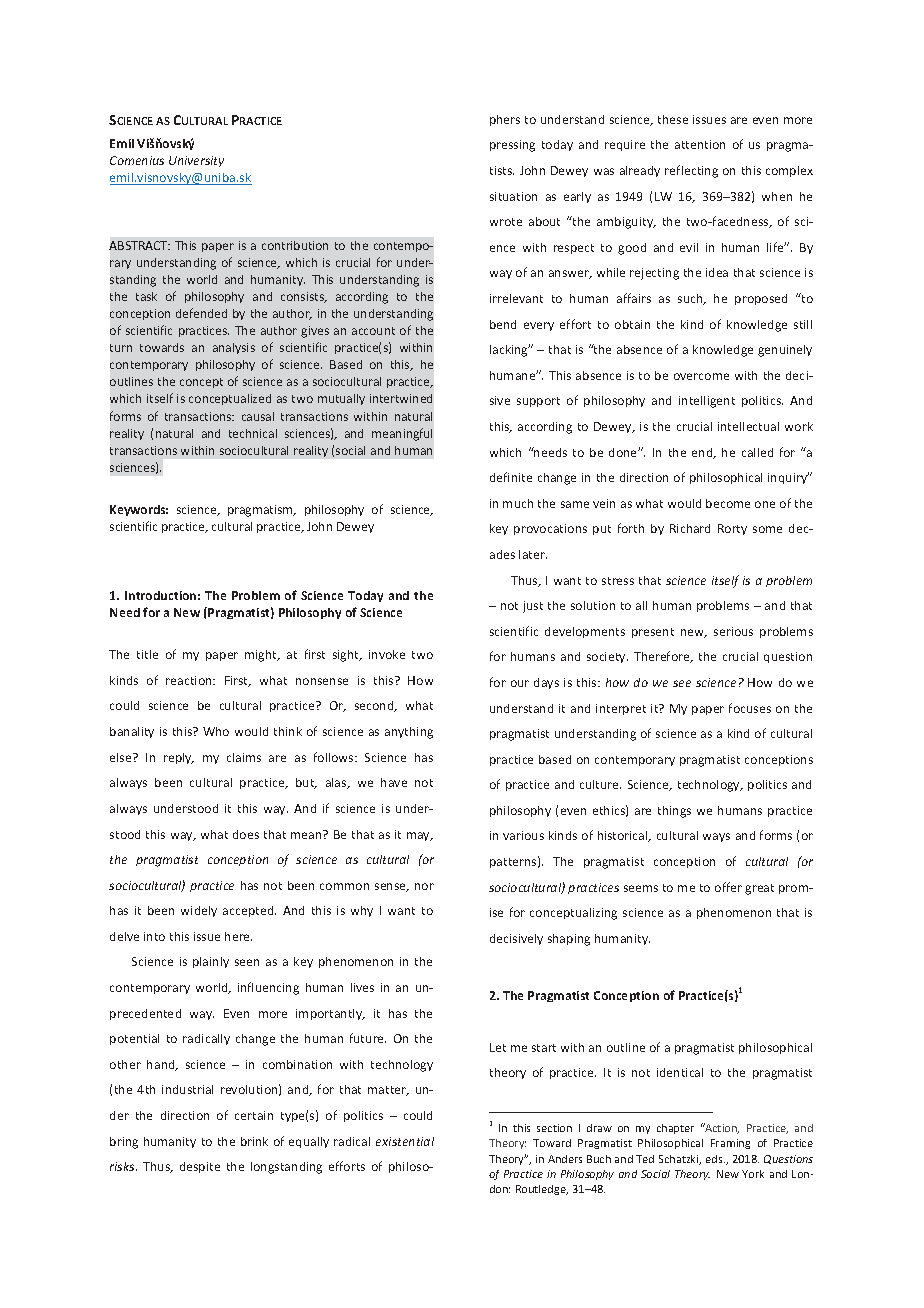 The width and height of the screenshot is (924, 1308). What do you see at coordinates (196, 161) in the screenshot?
I see `University` at bounding box center [196, 161].
